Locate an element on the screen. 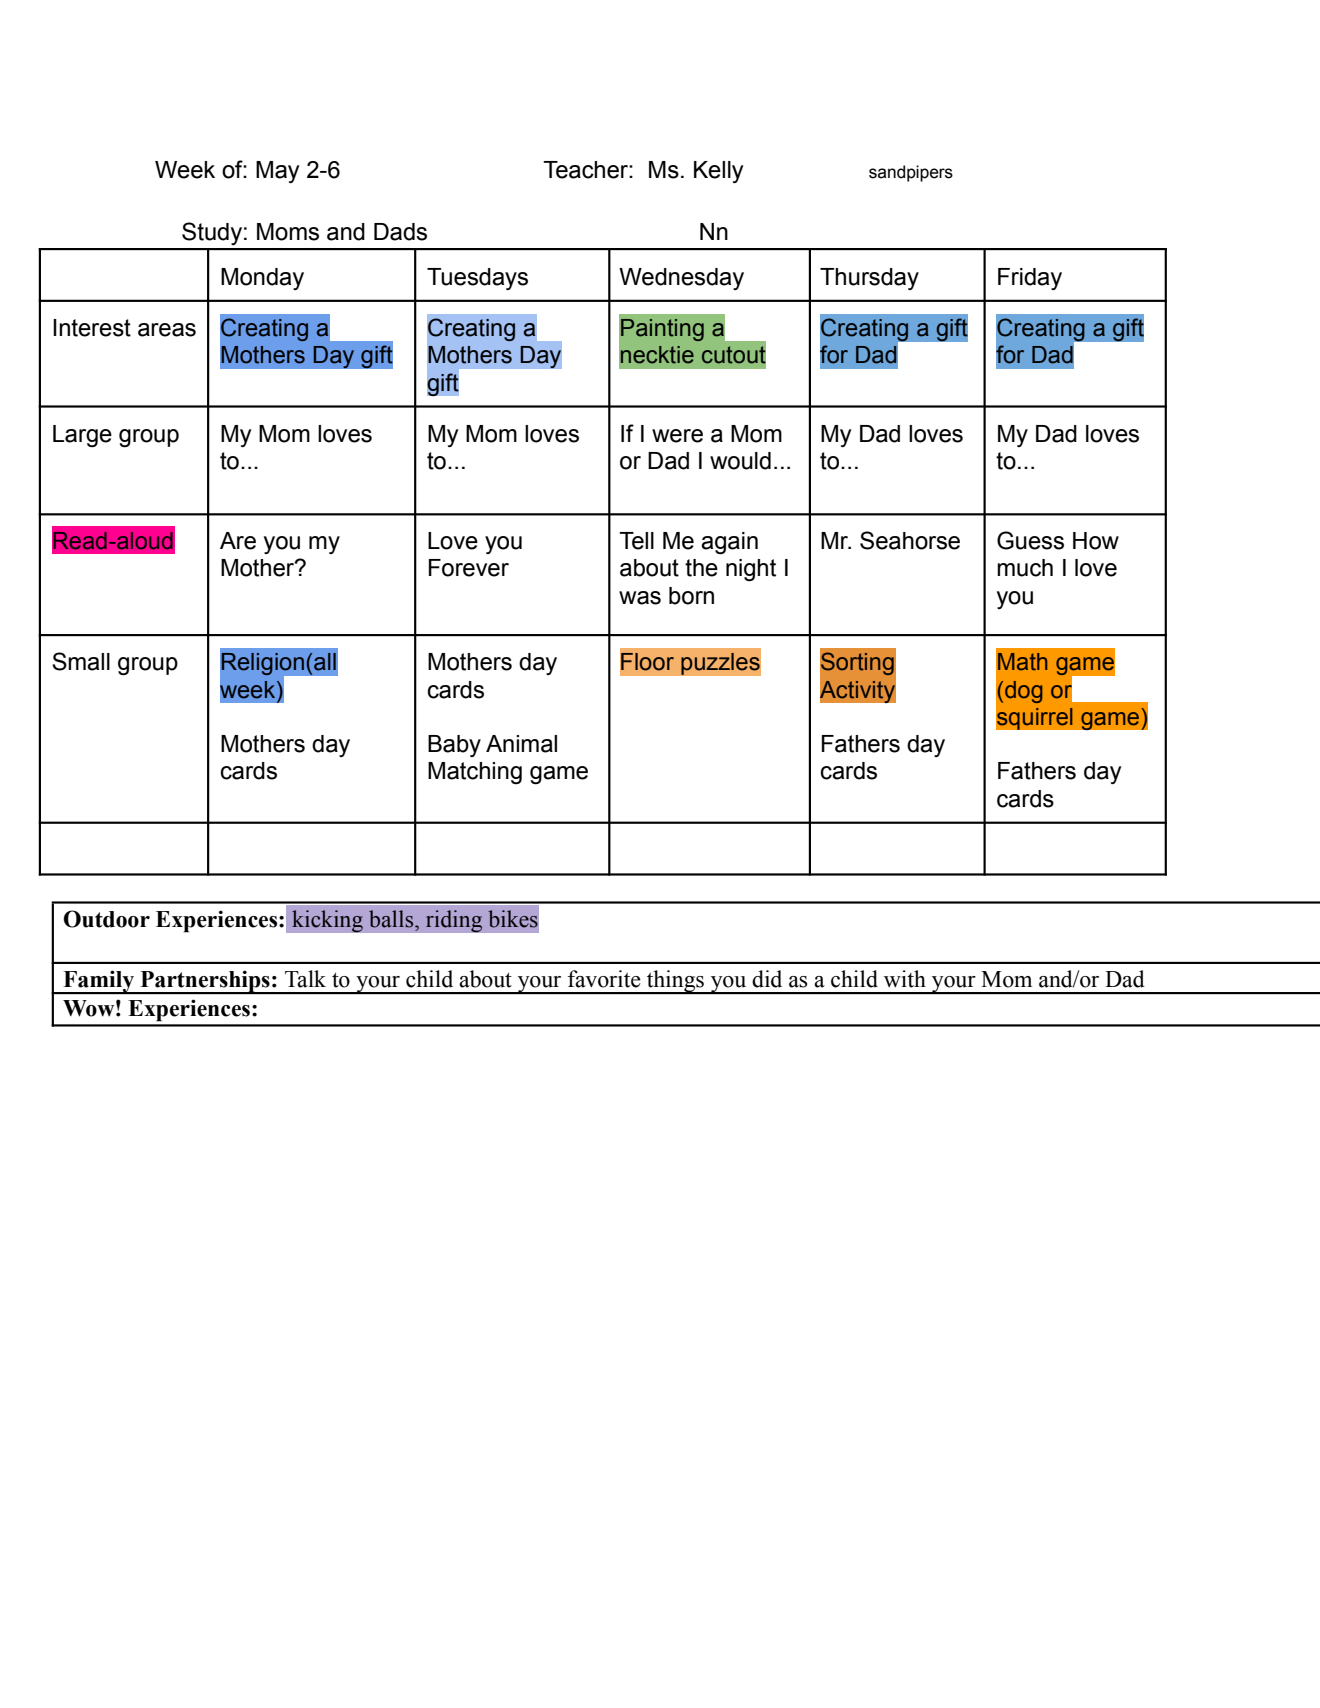 Image resolution: width=1320 pixels, height=1708 pixels. with is located at coordinates (905, 979).
